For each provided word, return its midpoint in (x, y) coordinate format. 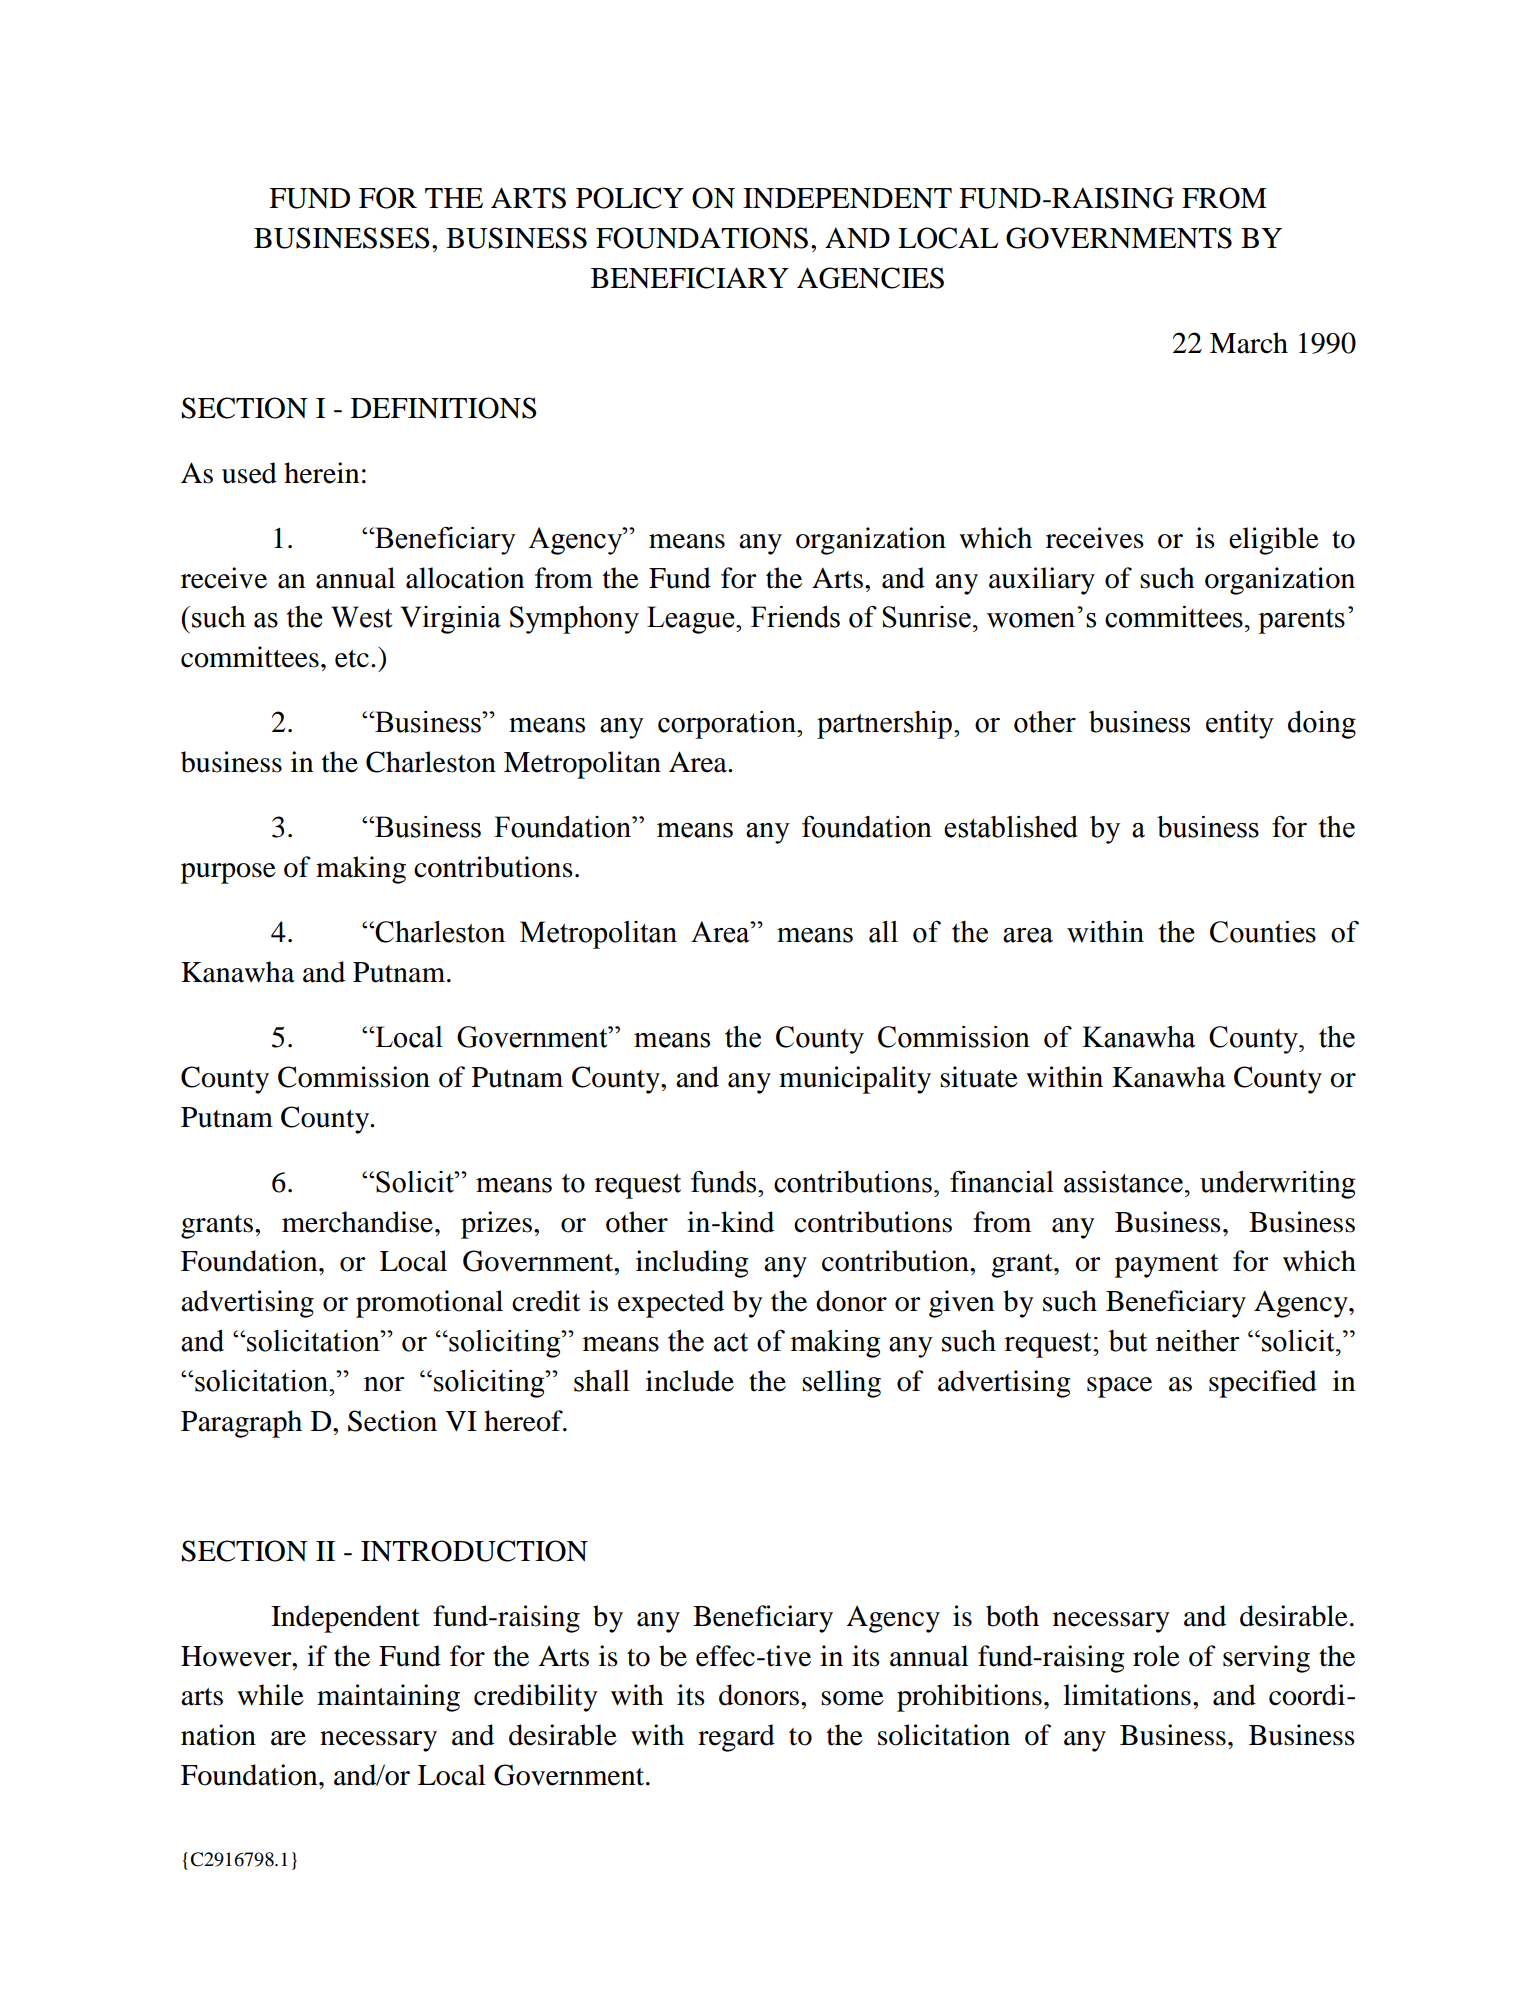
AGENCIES (870, 278)
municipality (855, 1080)
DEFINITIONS (444, 408)
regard (736, 1738)
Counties (1263, 932)
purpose (228, 873)
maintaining (388, 1698)
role (1156, 1656)
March (1249, 343)
